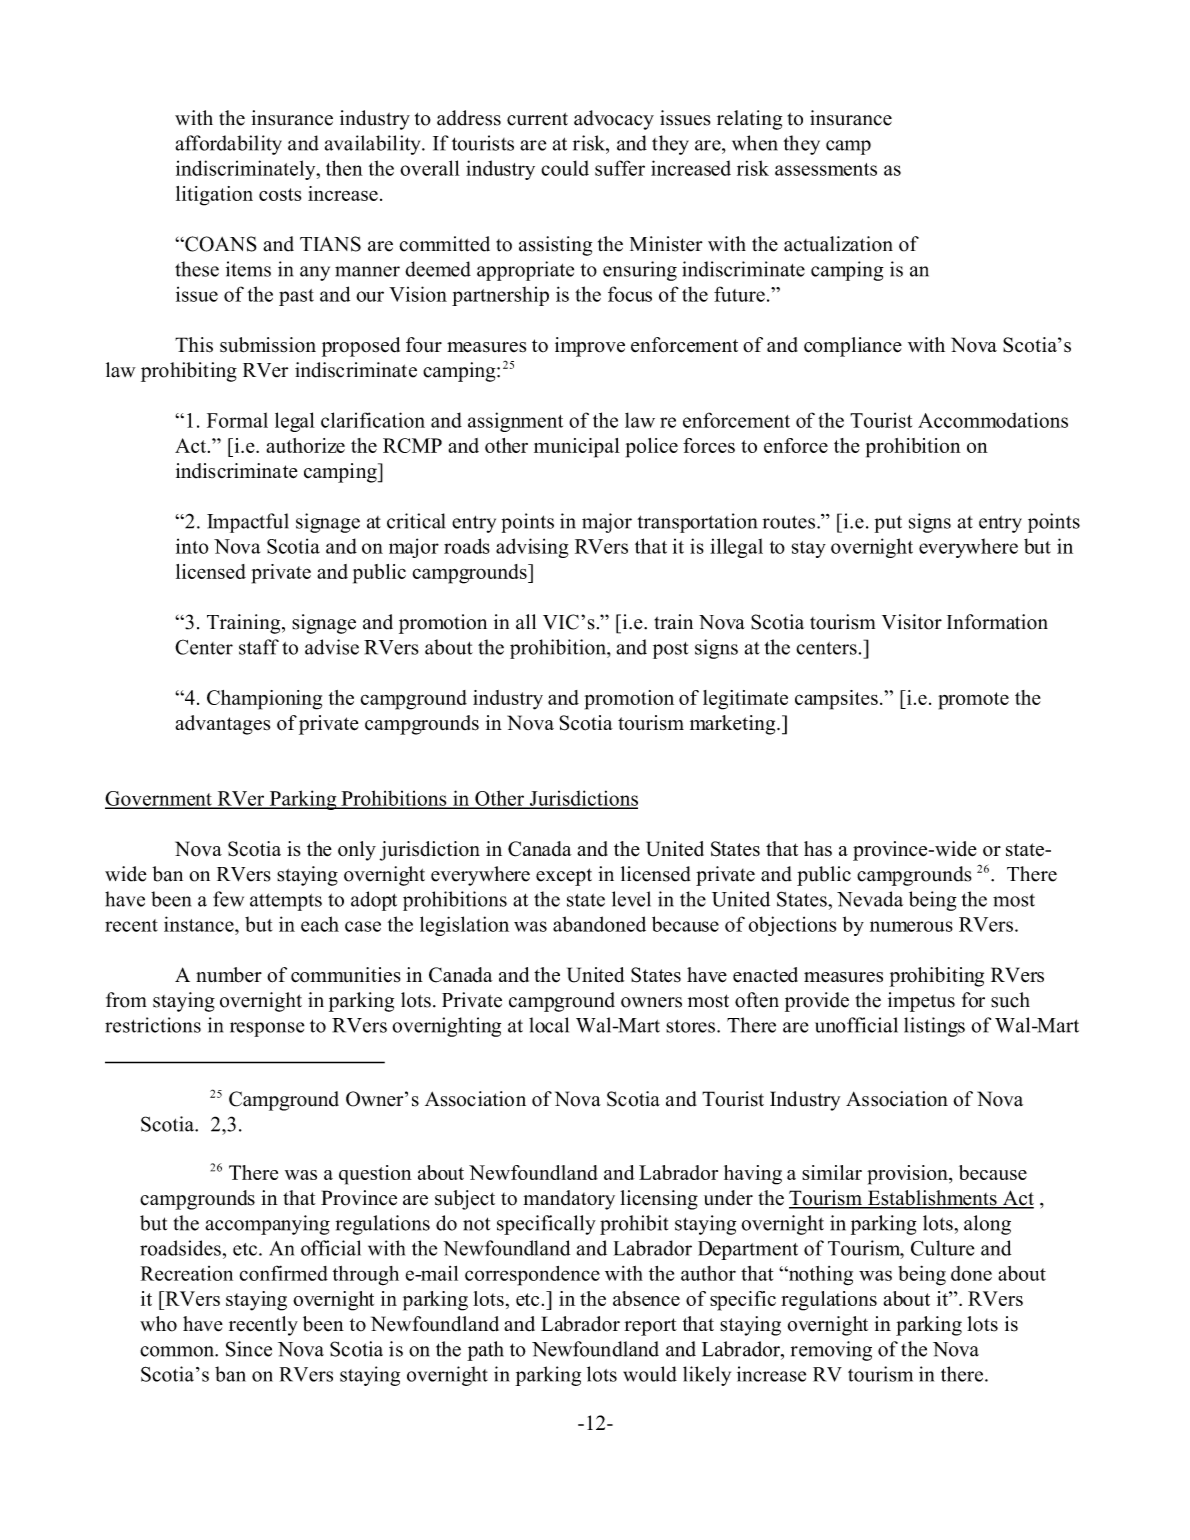  Describe the element at coordinates (734, 725) in the image. I see `marketing` at that location.
